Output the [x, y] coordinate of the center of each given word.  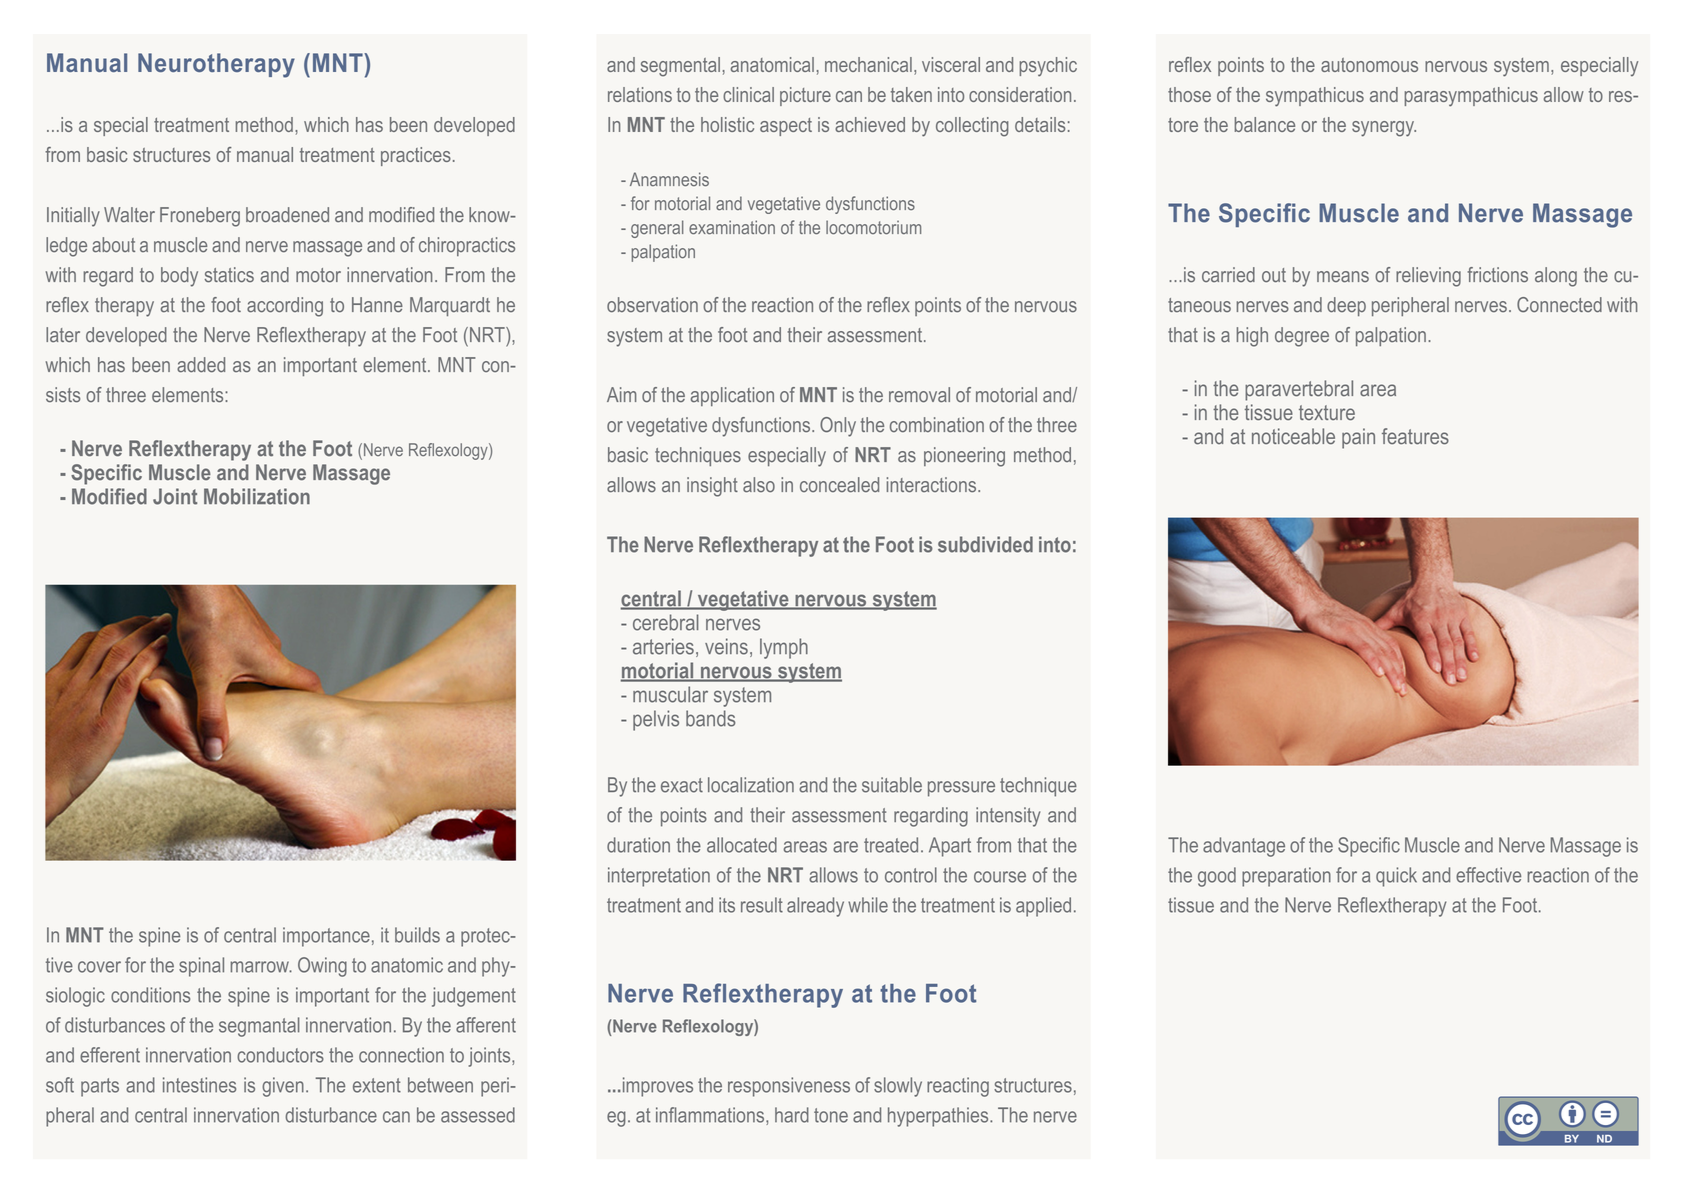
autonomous [1369, 65]
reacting [958, 1087]
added [201, 365]
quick [1396, 877]
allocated [742, 845]
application [732, 396]
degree [1302, 337]
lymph [784, 648]
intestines [199, 1085]
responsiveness [789, 1087]
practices [416, 156]
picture [805, 96]
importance [326, 937]
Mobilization [257, 496]
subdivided [985, 544]
